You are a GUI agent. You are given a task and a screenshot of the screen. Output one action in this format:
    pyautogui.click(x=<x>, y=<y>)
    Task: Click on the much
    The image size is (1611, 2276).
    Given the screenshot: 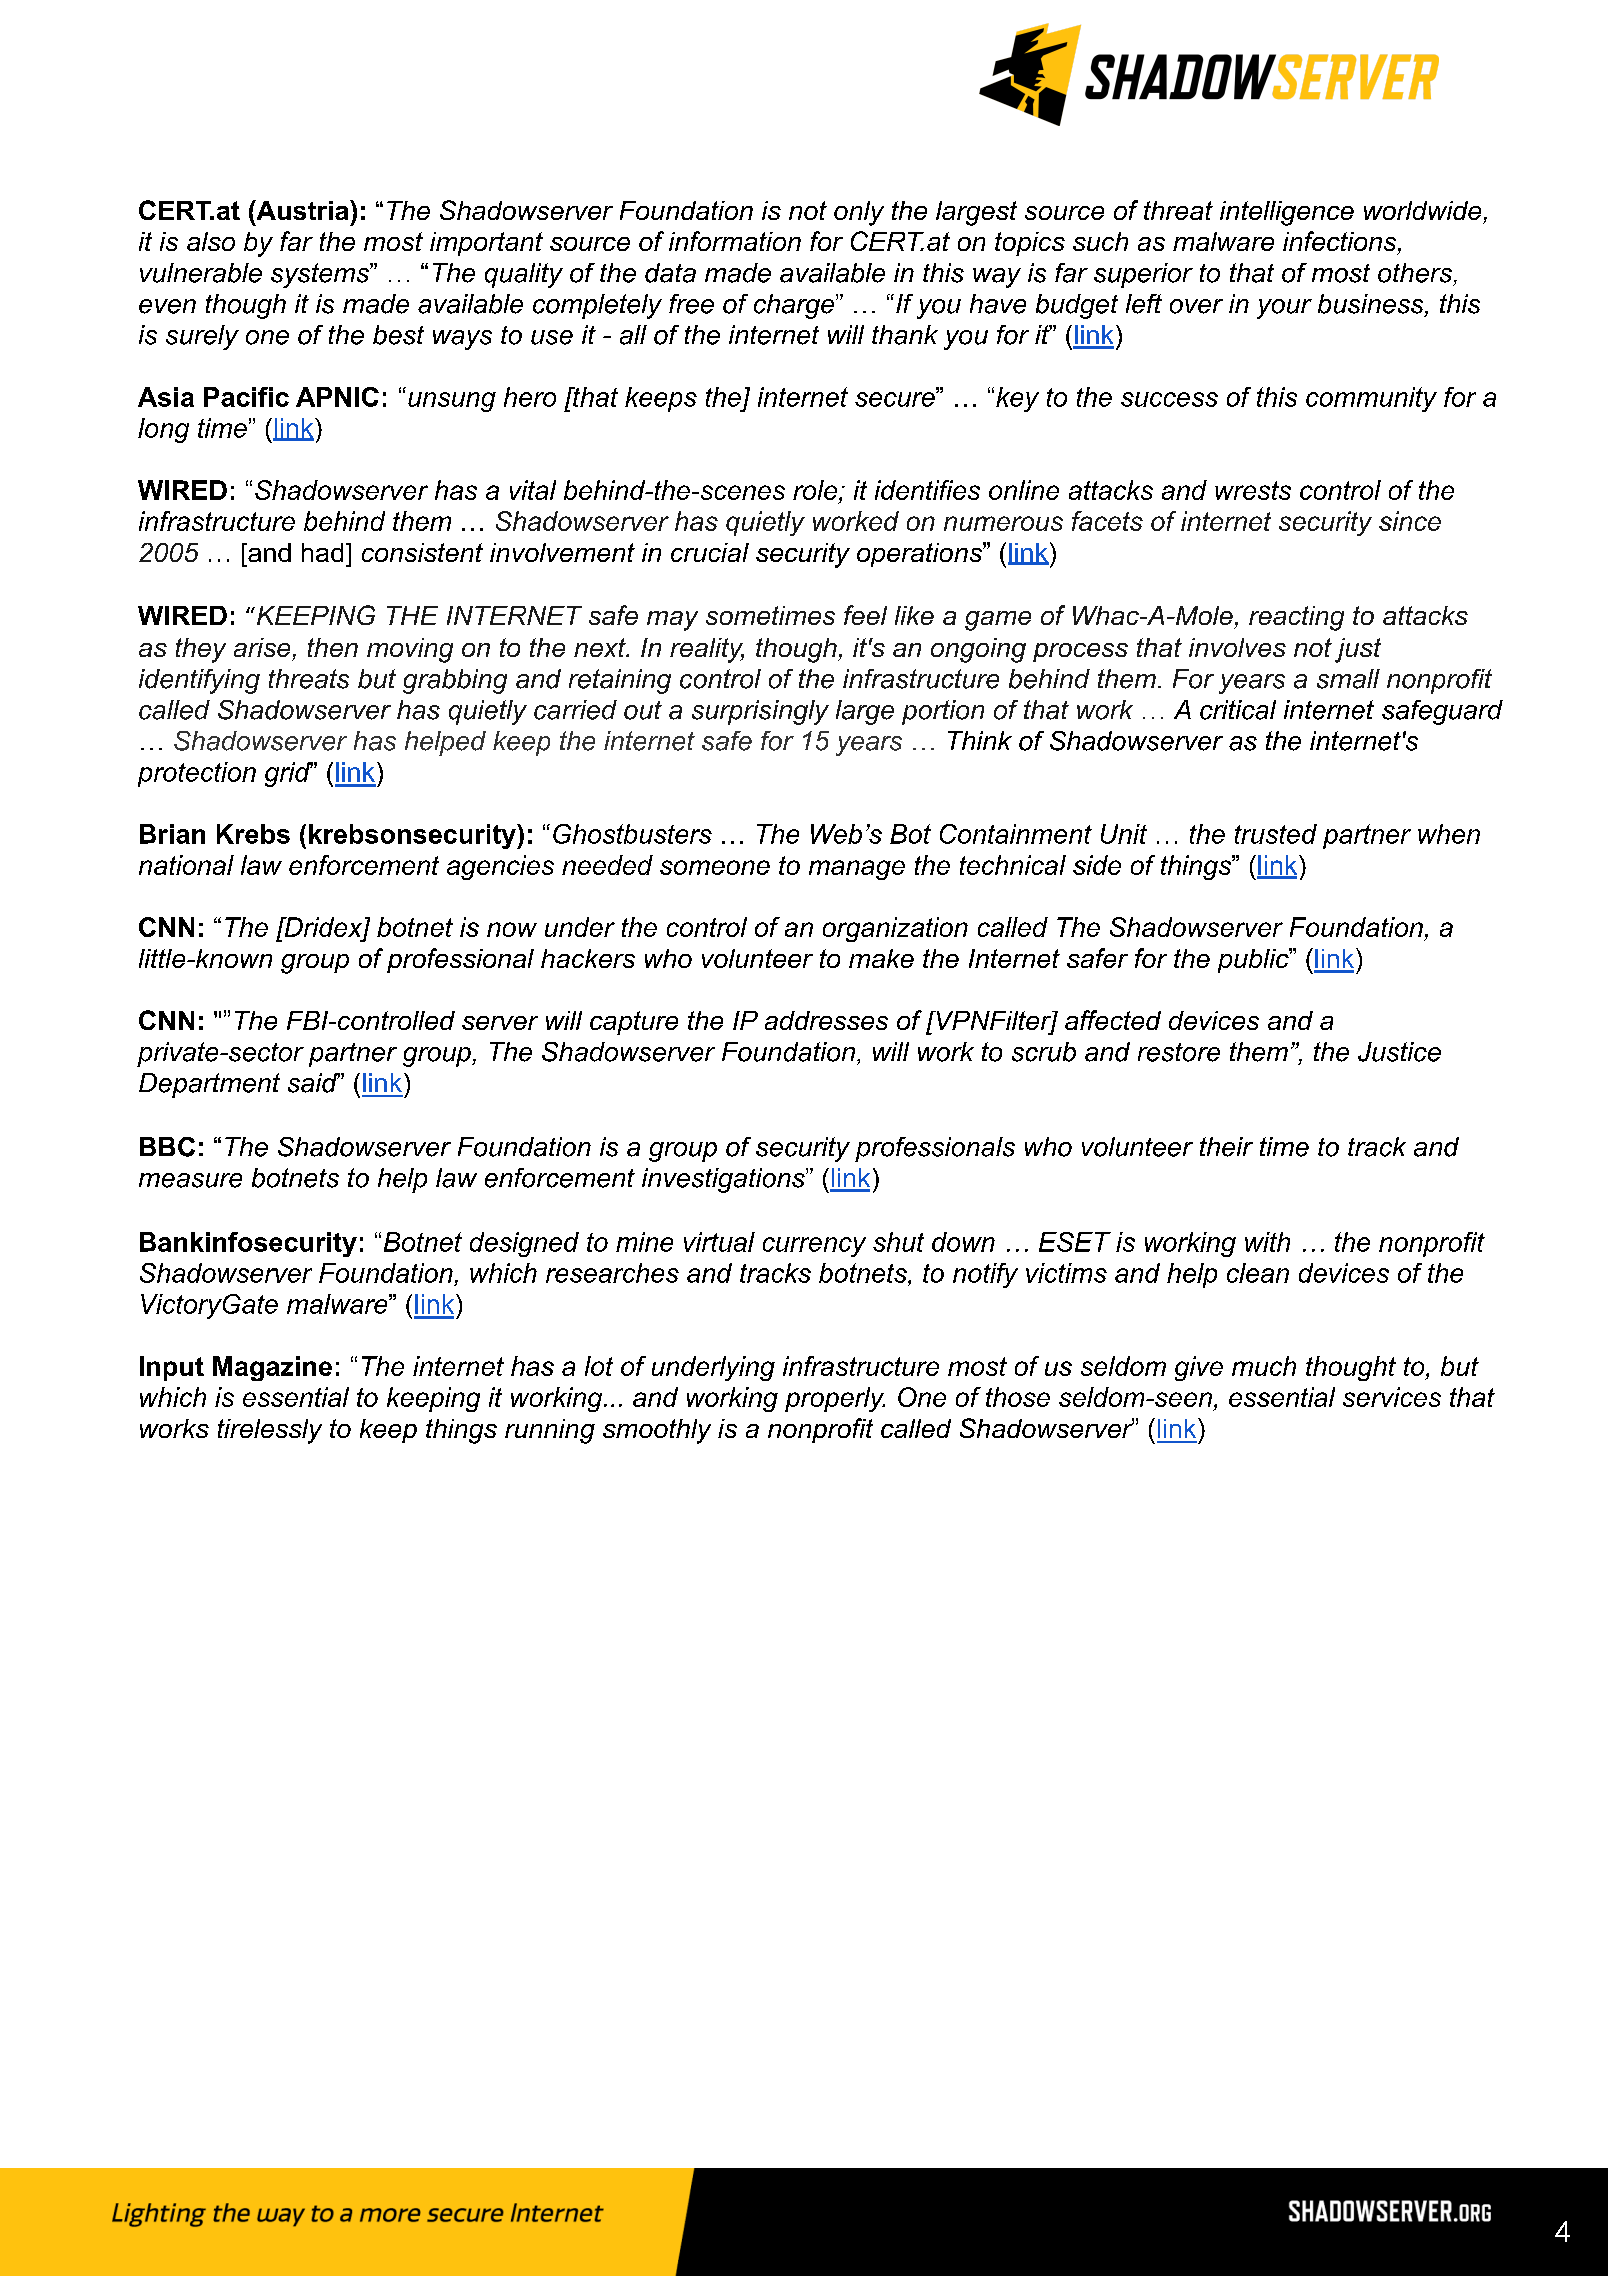 What is the action you would take?
    pyautogui.click(x=1264, y=1366)
